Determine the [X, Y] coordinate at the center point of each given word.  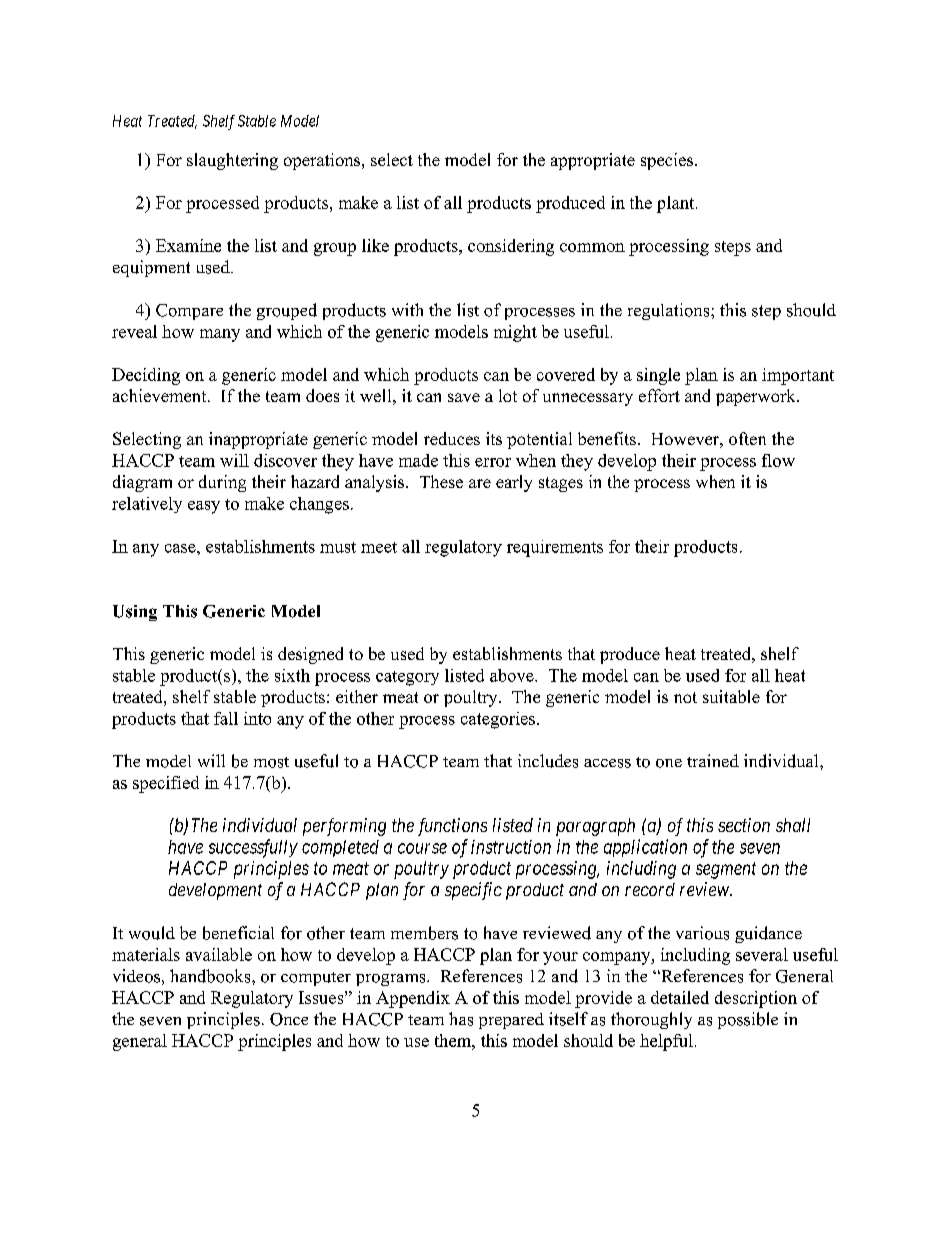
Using [135, 613]
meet [379, 547]
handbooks [211, 976]
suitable [731, 696]
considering [511, 247]
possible [748, 1020]
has [461, 1019]
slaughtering [232, 161]
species [668, 161]
